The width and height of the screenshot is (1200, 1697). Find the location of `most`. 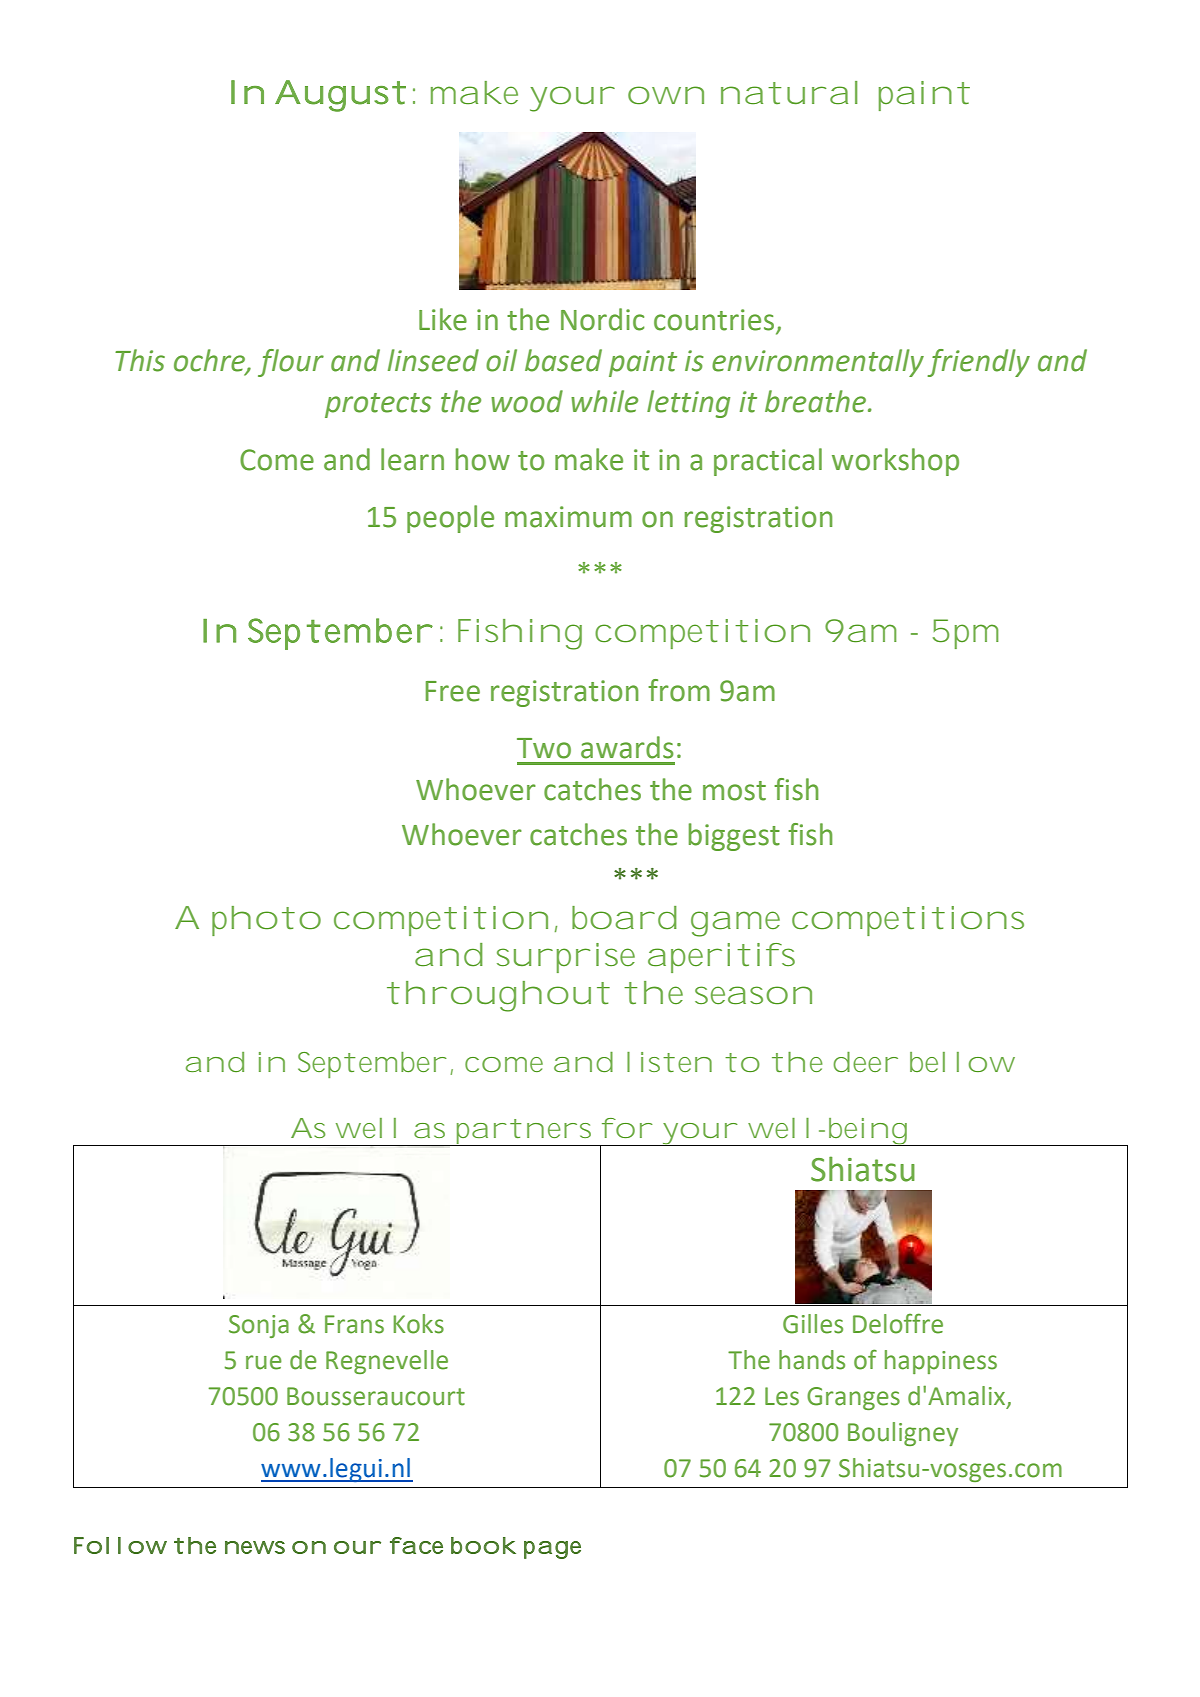

most is located at coordinates (734, 791).
